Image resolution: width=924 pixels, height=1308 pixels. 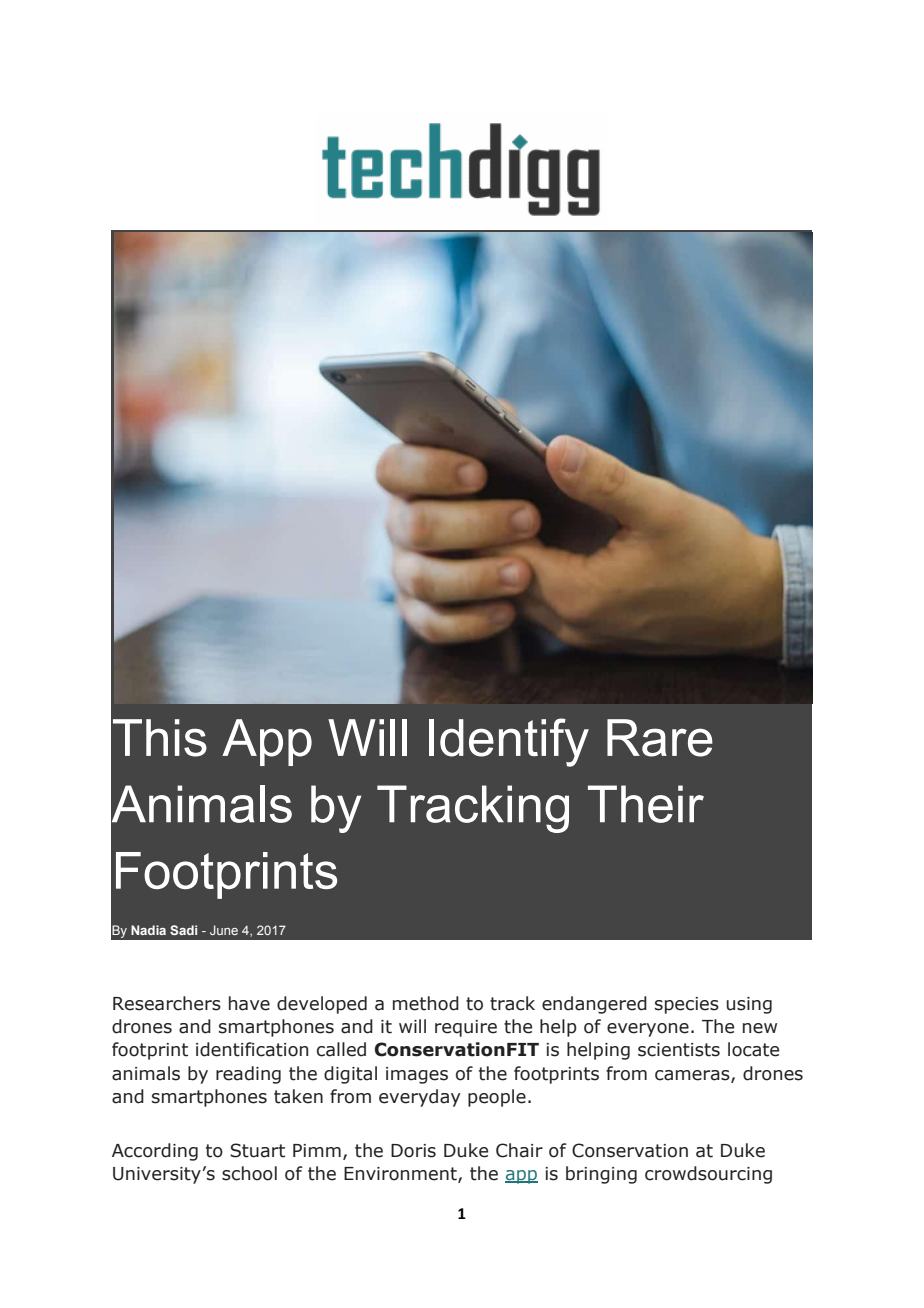 I want to click on Doris, so click(x=413, y=1151).
